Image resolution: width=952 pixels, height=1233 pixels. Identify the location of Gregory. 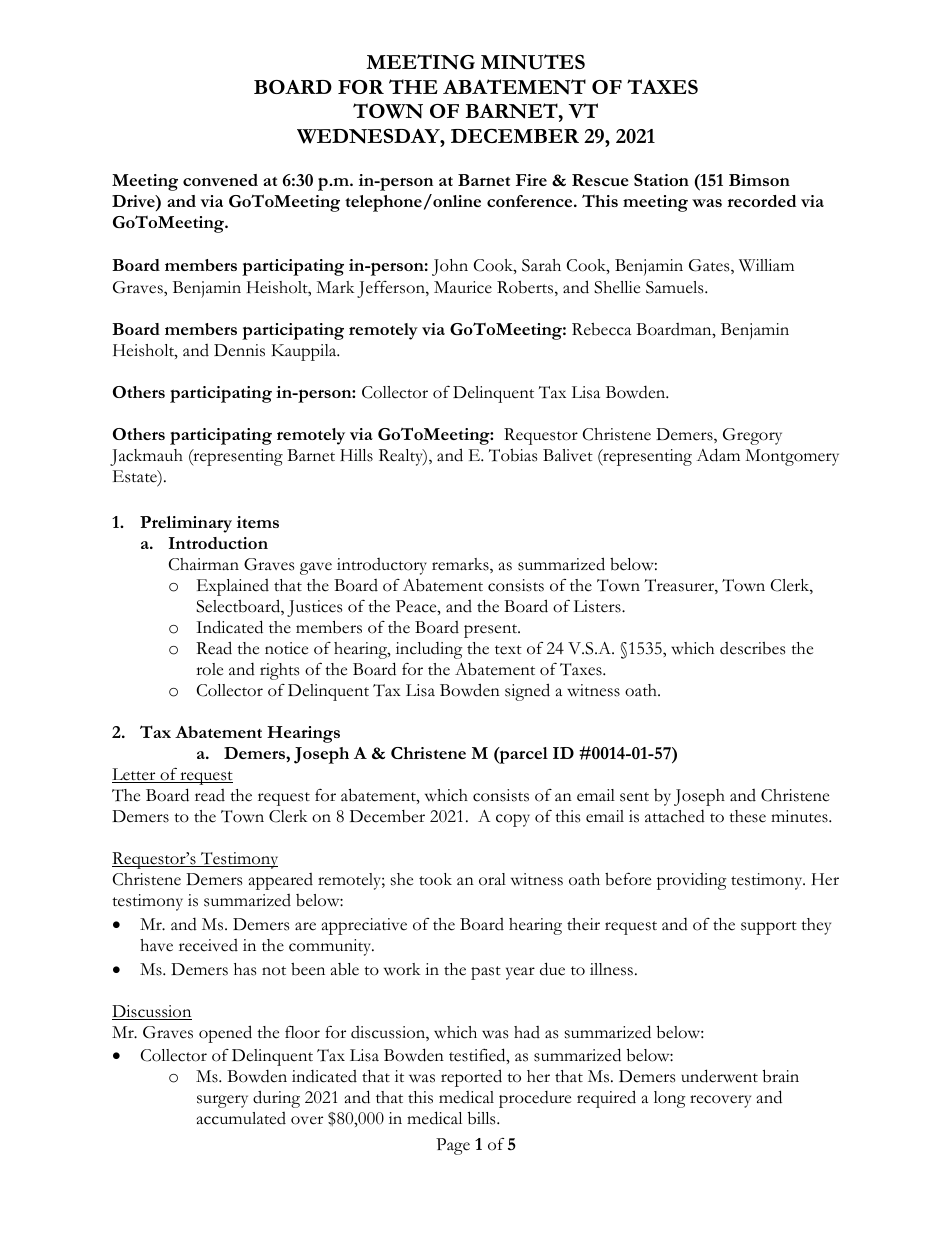
(752, 436).
